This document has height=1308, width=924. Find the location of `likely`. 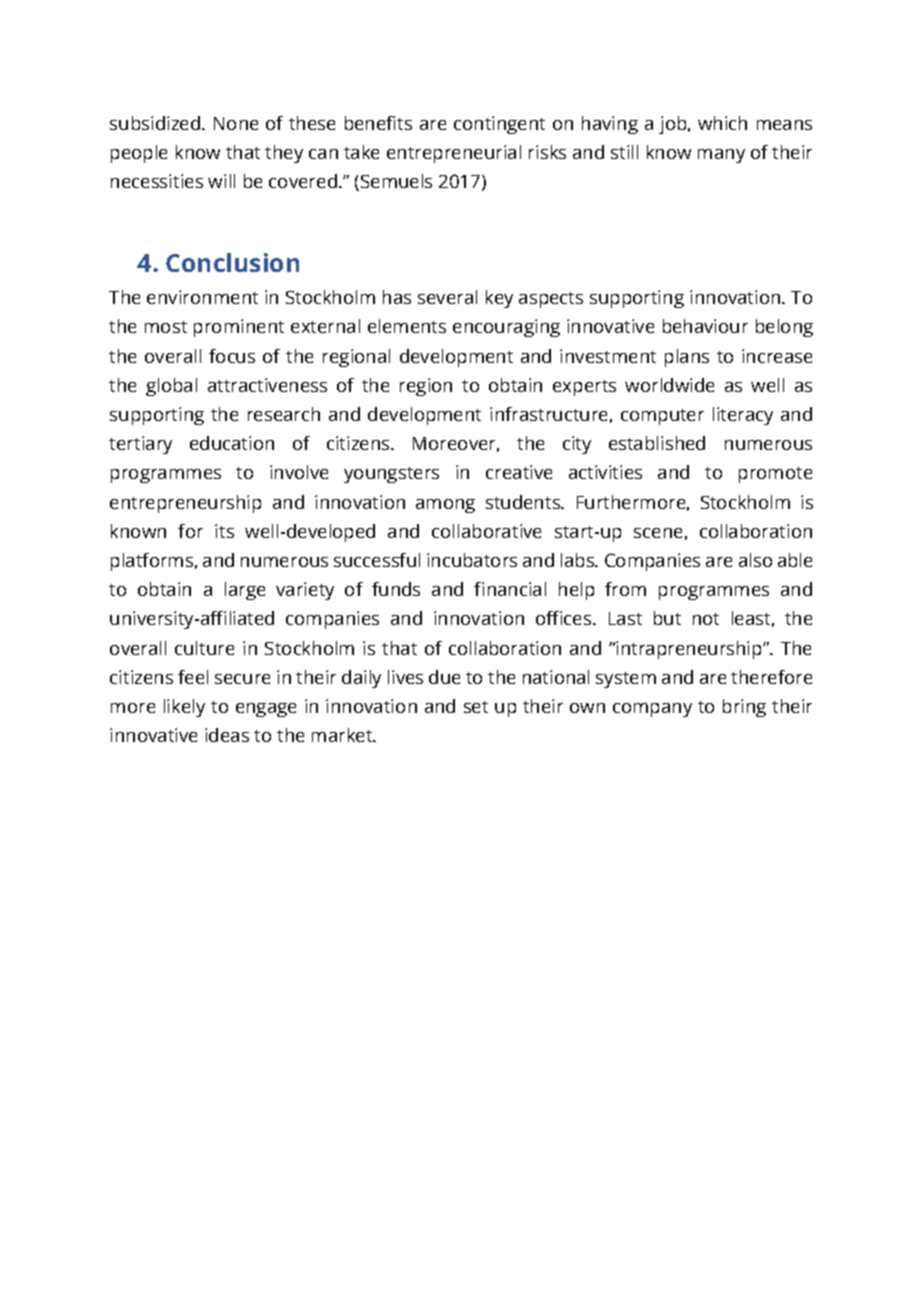

likely is located at coordinates (184, 708).
